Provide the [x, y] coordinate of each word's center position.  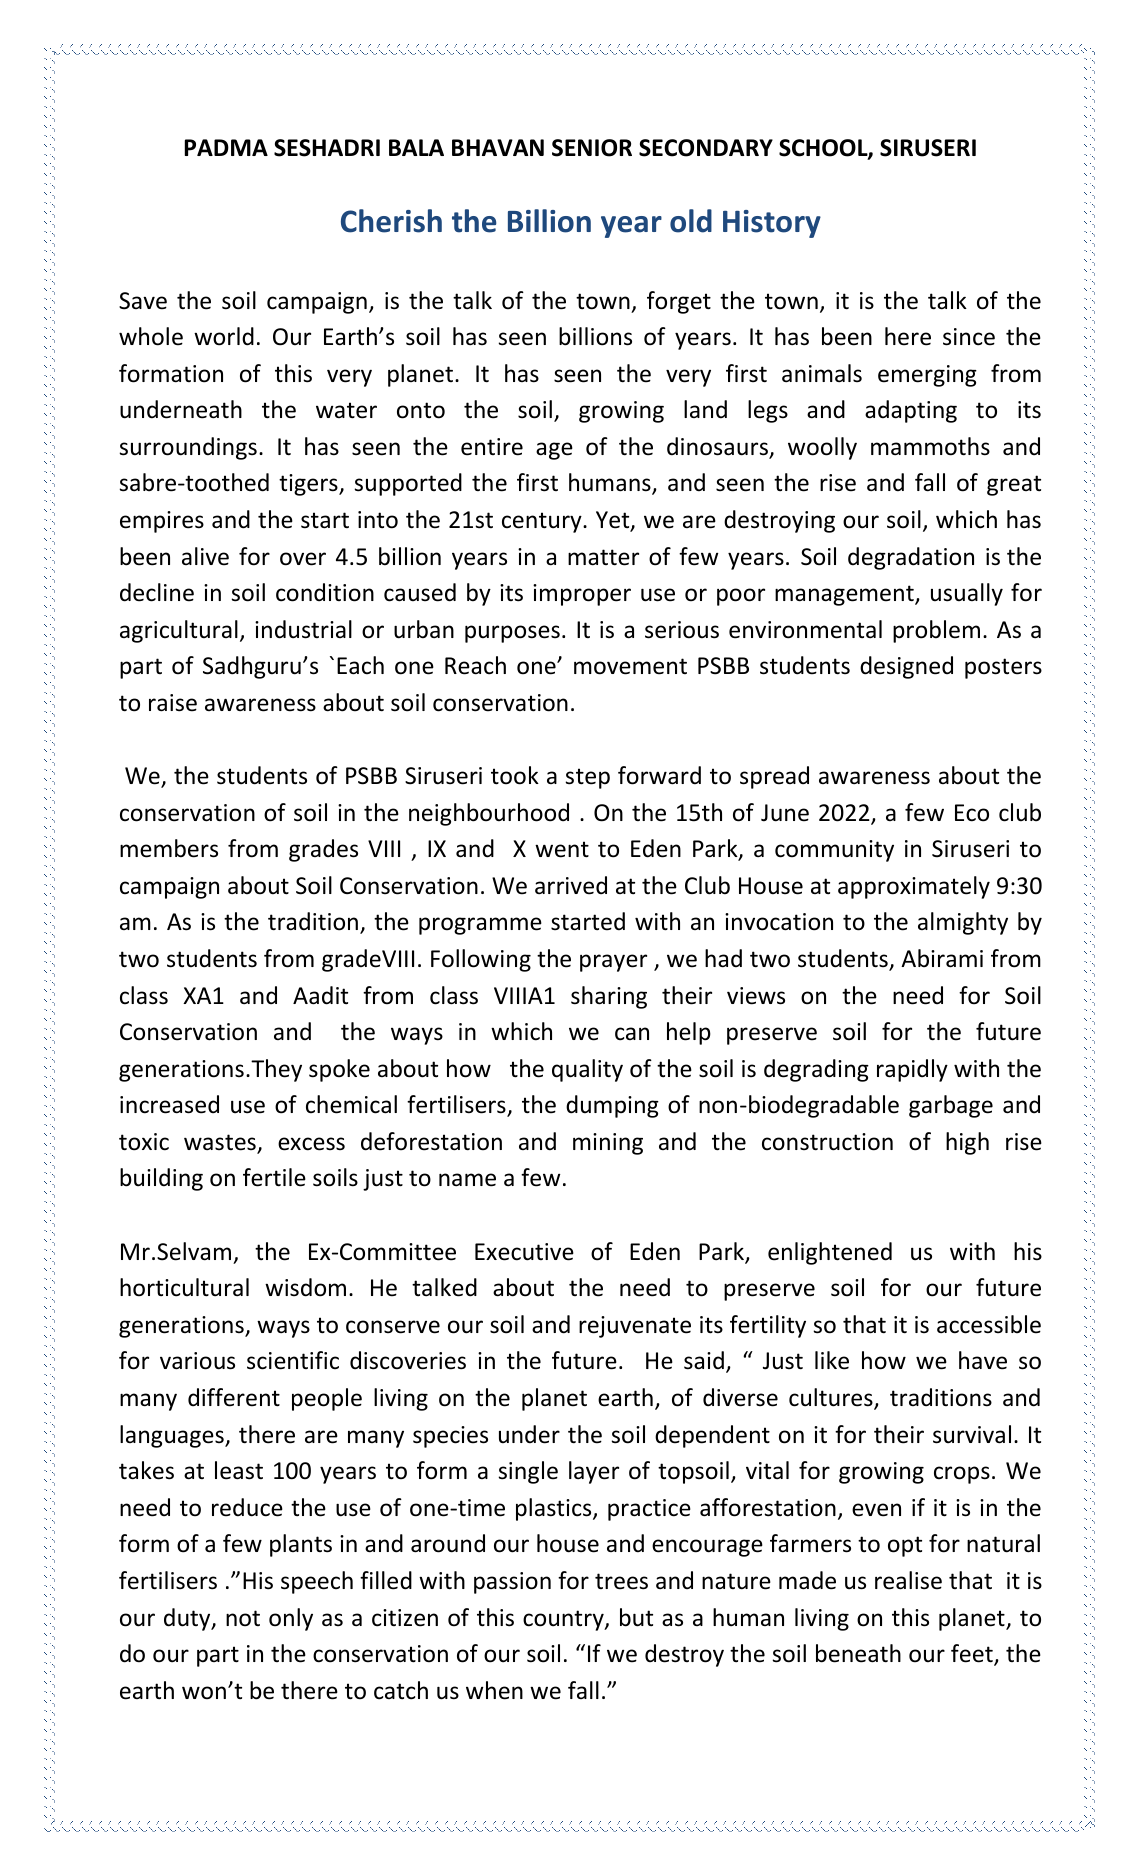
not [243, 1618]
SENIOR [592, 148]
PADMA [226, 147]
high [967, 1143]
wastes [221, 1143]
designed [906, 667]
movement [630, 666]
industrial [303, 629]
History [772, 224]
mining [608, 1144]
